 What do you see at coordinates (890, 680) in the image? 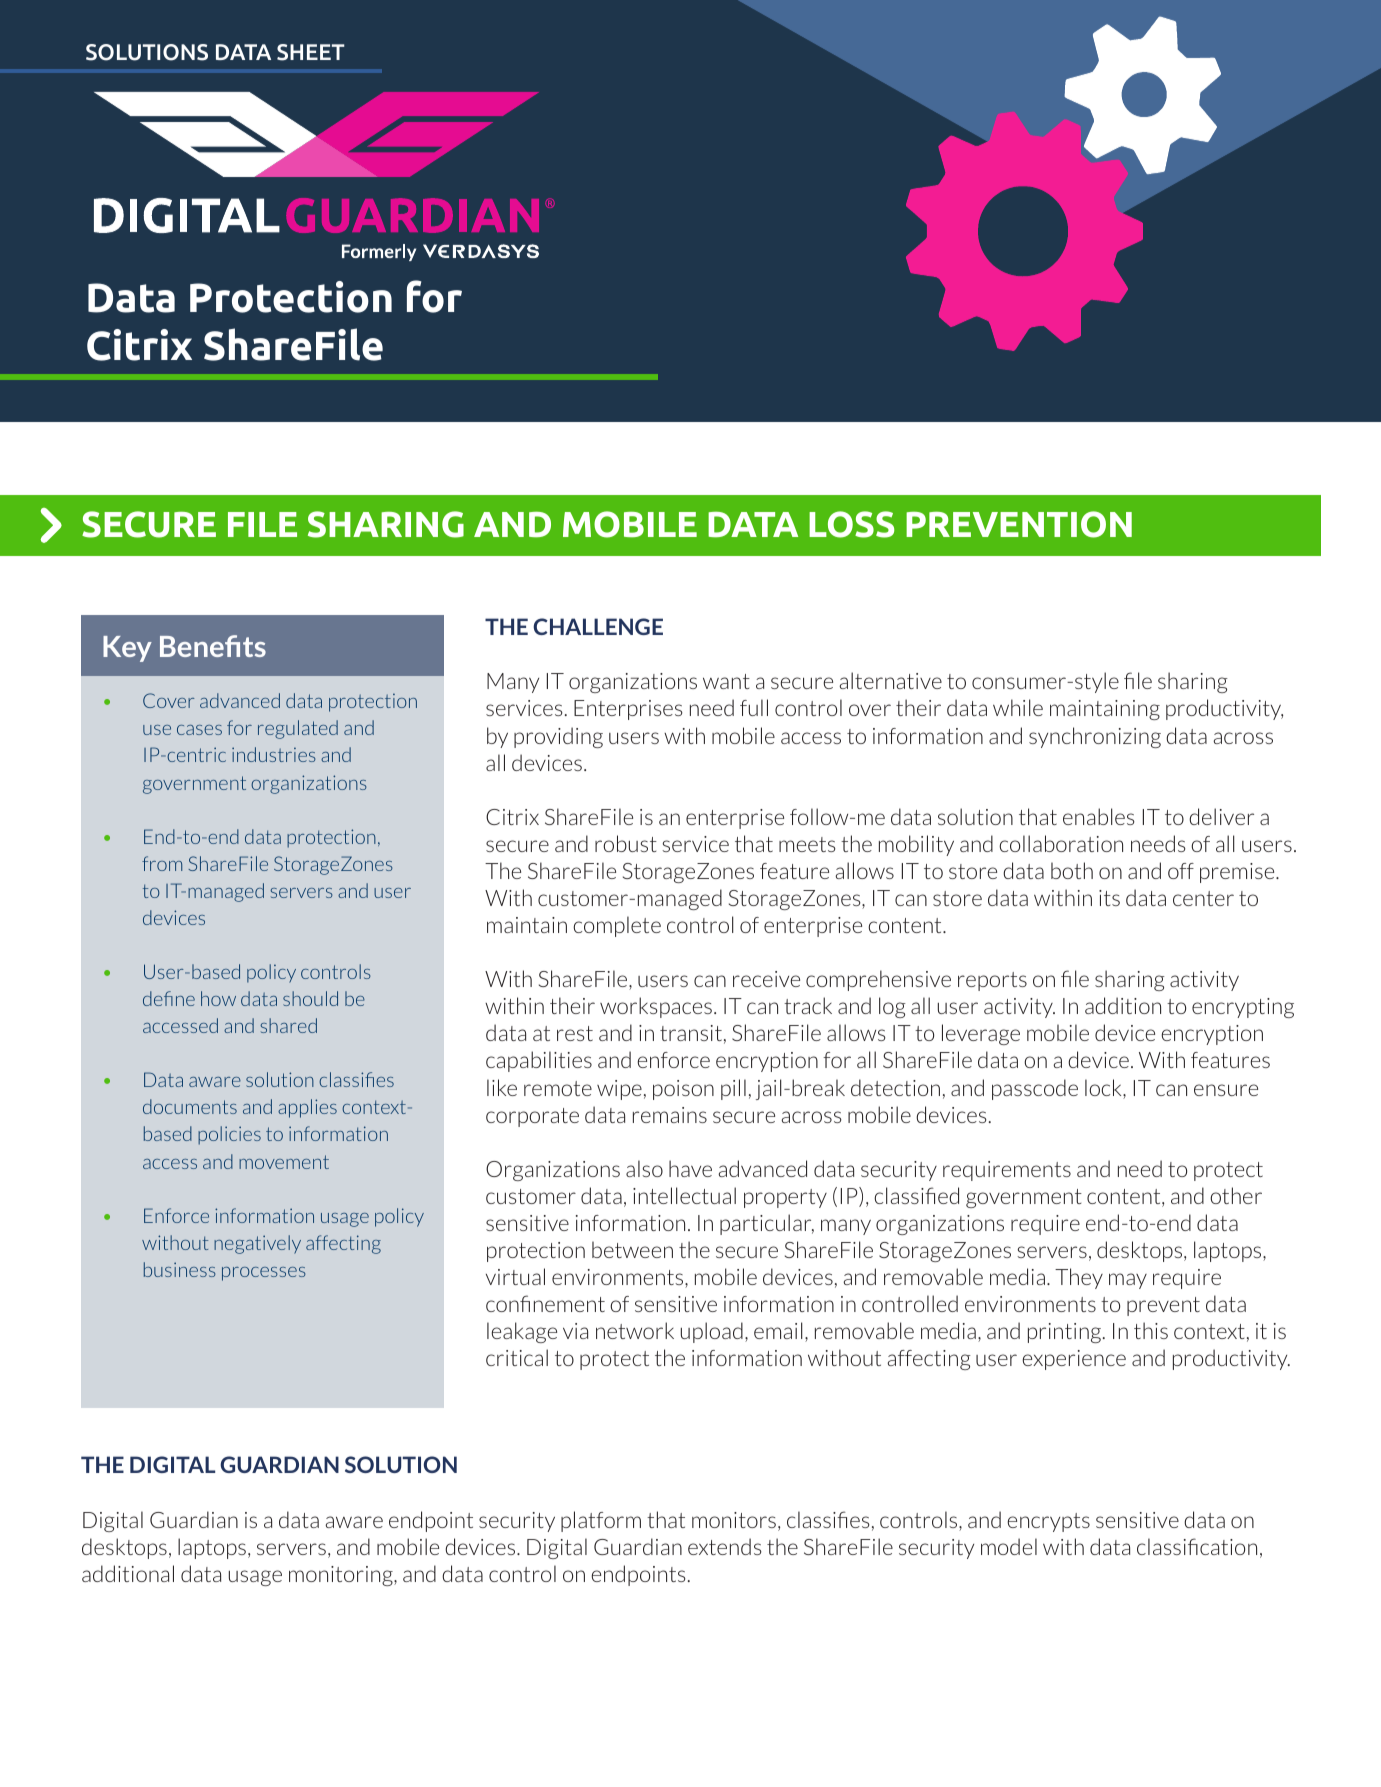
I see `alternative` at bounding box center [890, 680].
